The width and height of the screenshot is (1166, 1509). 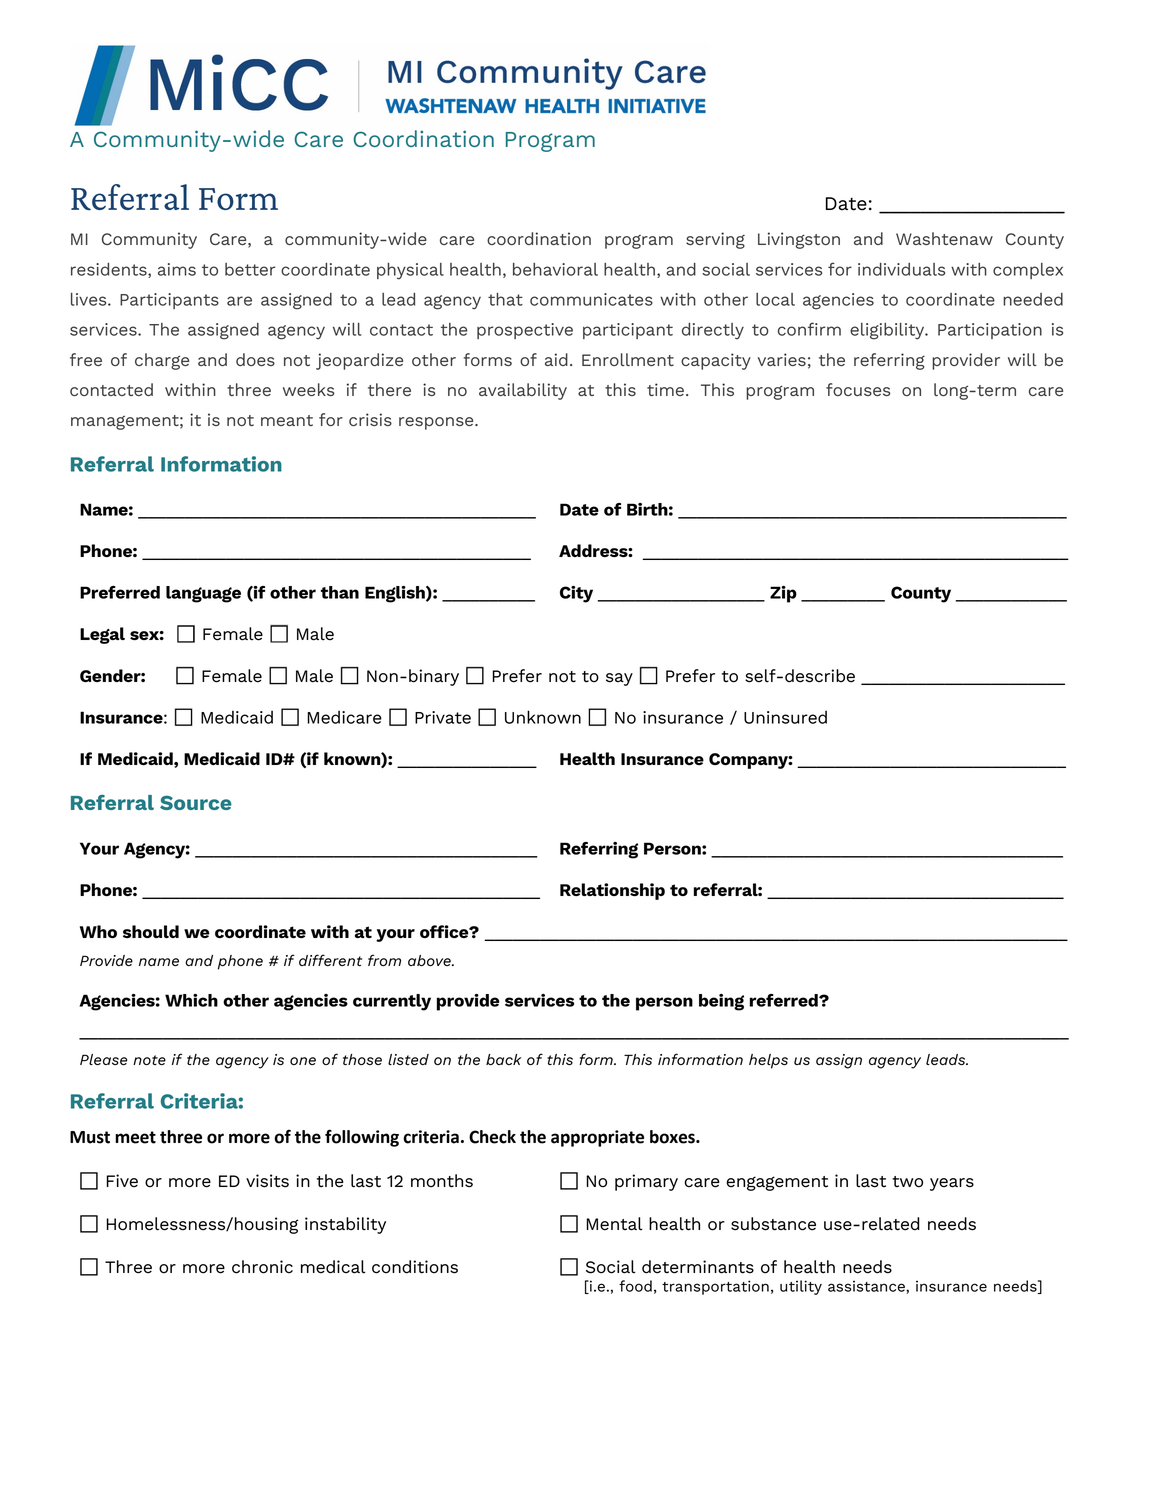 I want to click on Uninsured, so click(x=785, y=717).
